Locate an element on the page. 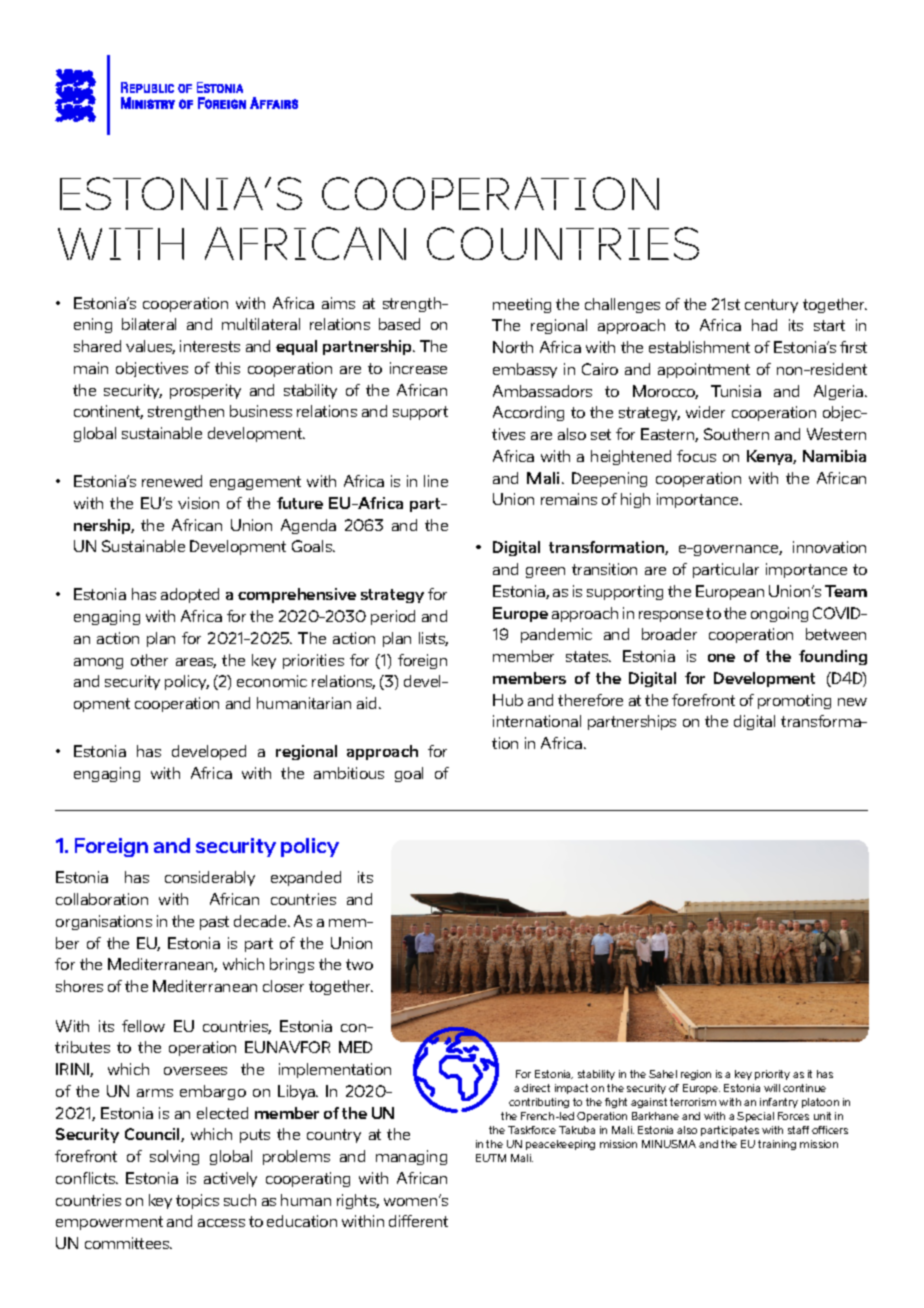 The width and height of the image is (924, 1308). had is located at coordinates (764, 325).
